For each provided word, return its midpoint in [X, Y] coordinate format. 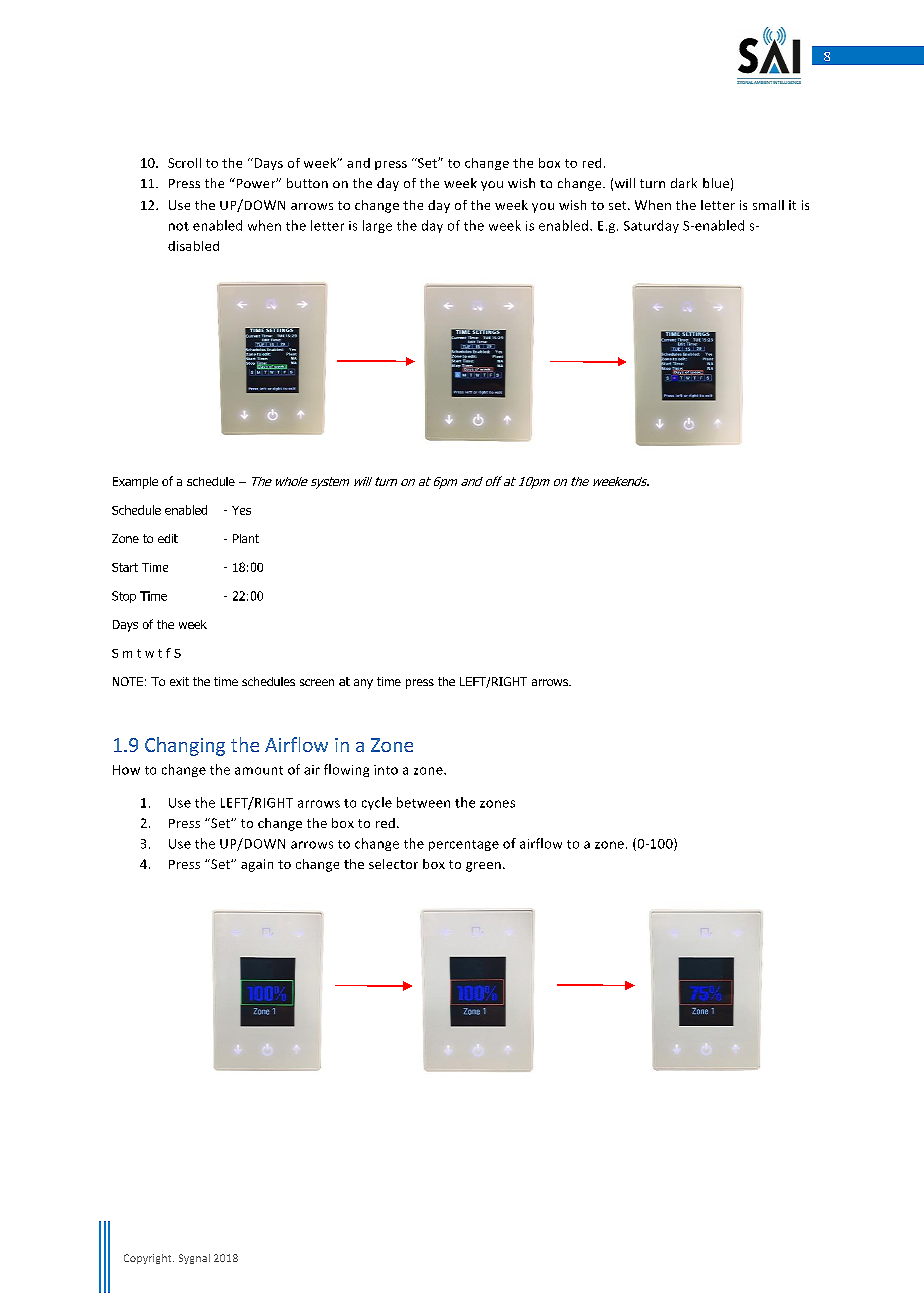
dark [684, 183]
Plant [246, 538]
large [377, 226]
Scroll [184, 163]
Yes [241, 510]
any [363, 684]
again [257, 865]
